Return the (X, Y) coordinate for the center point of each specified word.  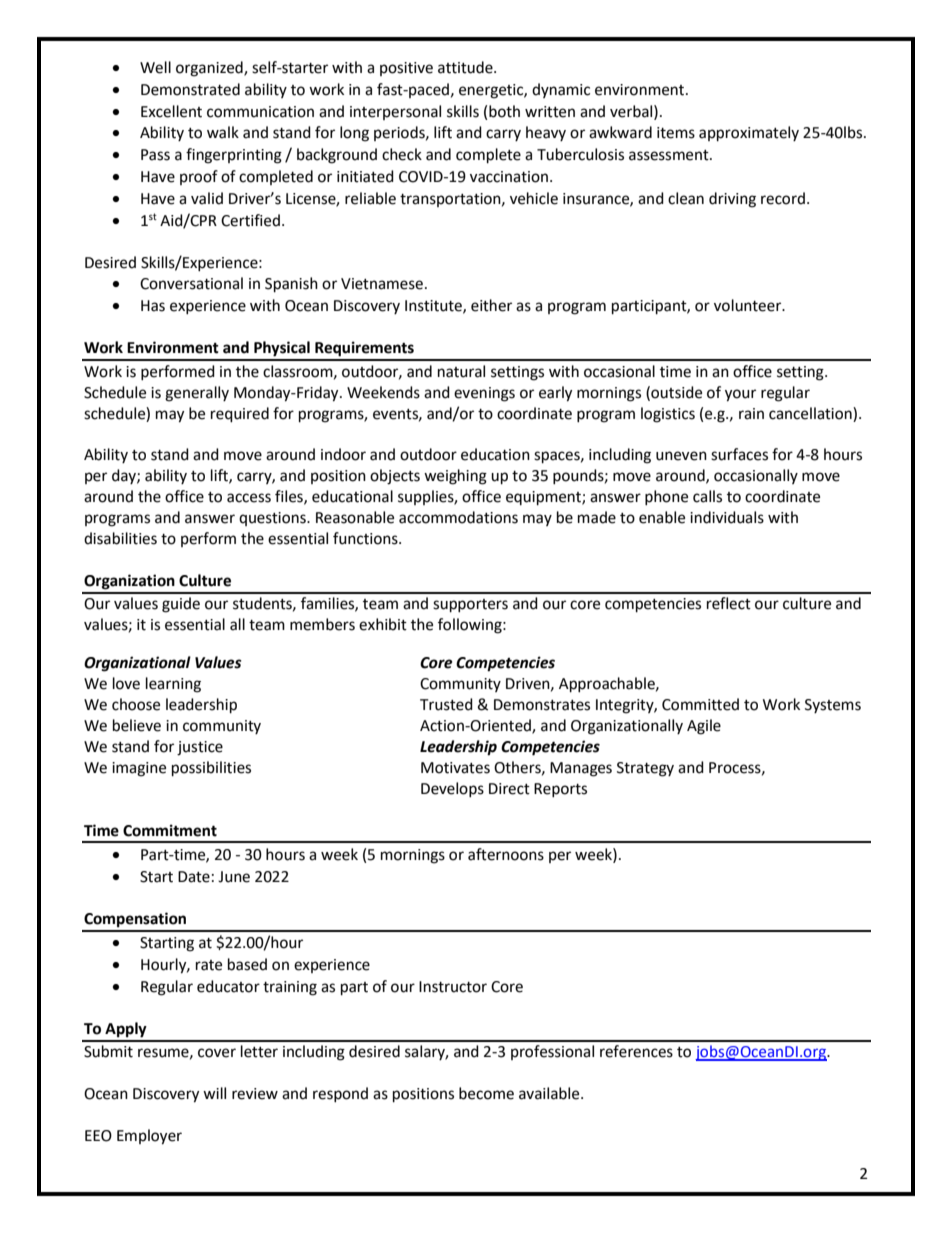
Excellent (171, 111)
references (636, 1051)
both (504, 111)
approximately (749, 134)
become (486, 1093)
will (214, 1093)
